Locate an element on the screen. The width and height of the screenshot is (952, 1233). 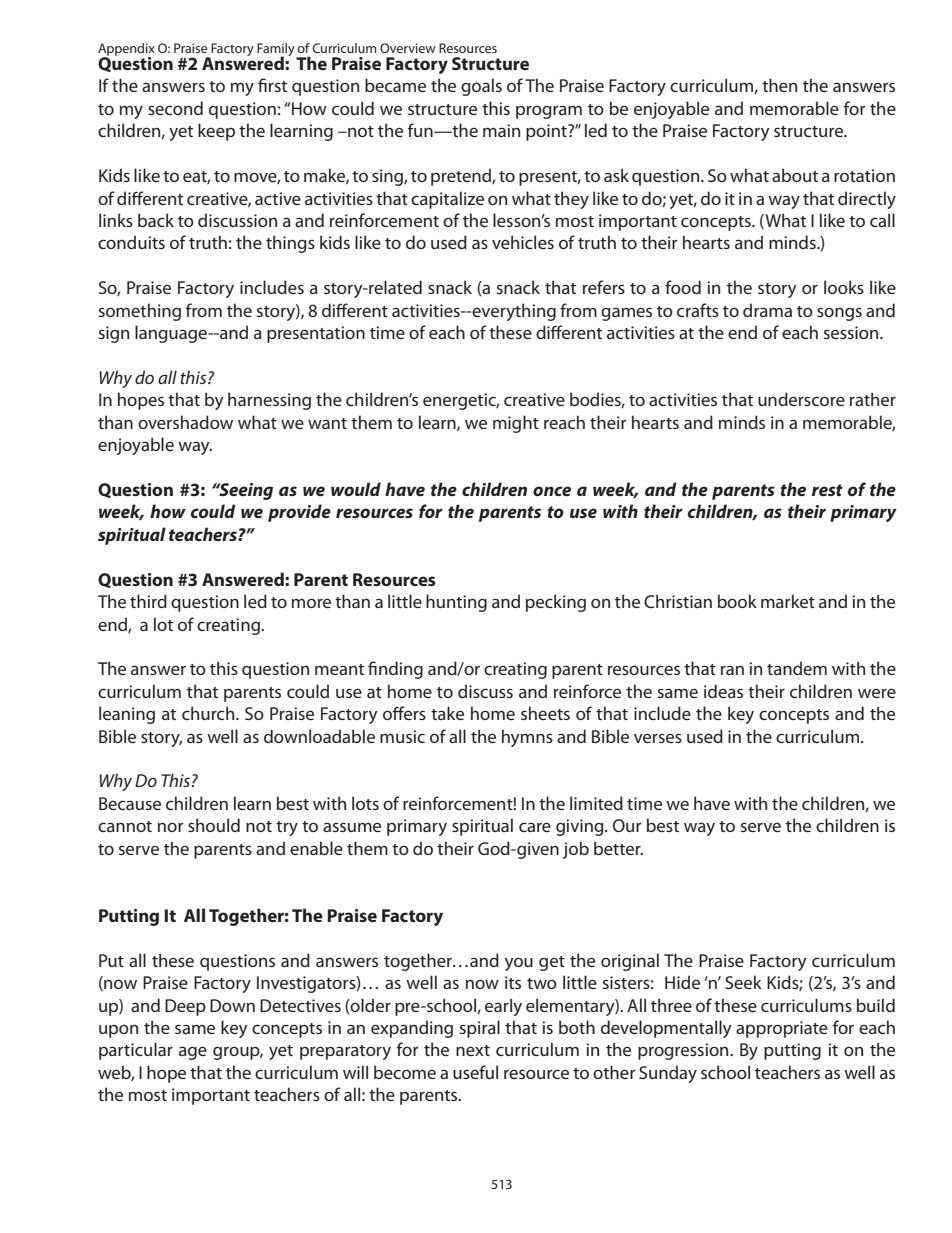
market is located at coordinates (788, 601).
